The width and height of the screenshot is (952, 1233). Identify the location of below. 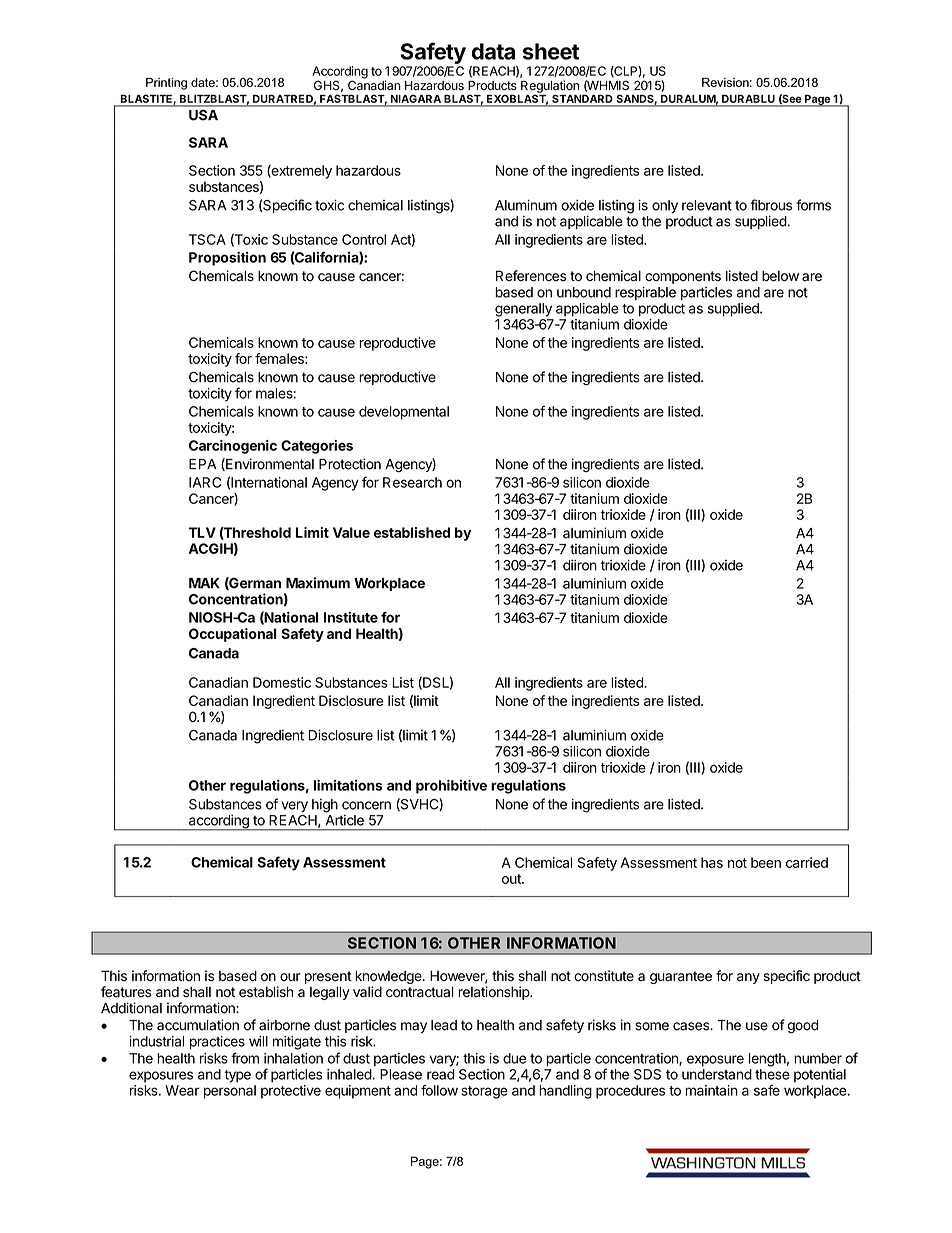
(780, 276).
